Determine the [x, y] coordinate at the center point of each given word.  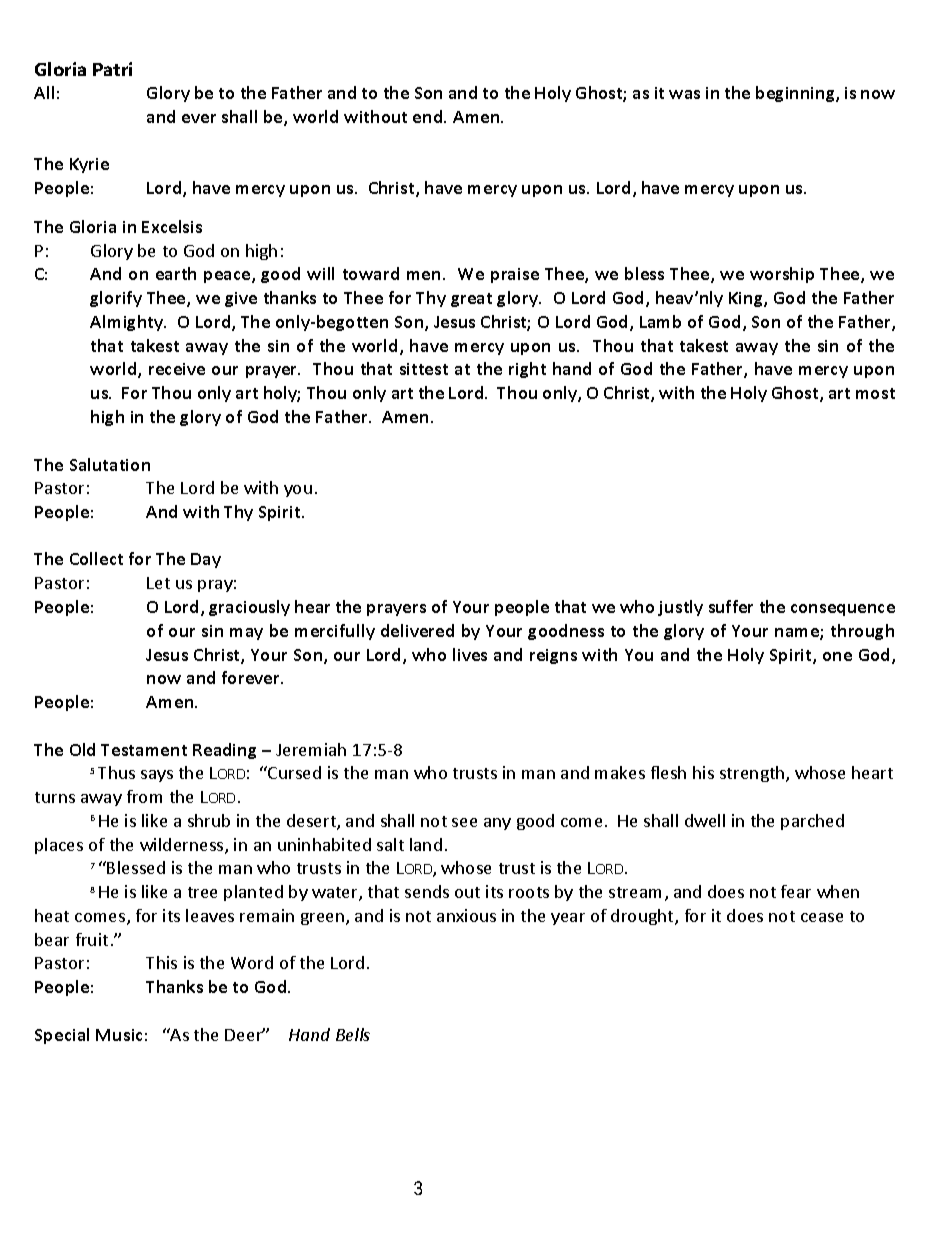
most [875, 393]
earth [176, 273]
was [684, 94]
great [471, 300]
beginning [796, 94]
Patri [112, 69]
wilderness [183, 846]
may [246, 634]
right [527, 370]
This [161, 962]
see [464, 822]
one [837, 656]
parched [812, 822]
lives [470, 654]
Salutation [110, 464]
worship [782, 275]
